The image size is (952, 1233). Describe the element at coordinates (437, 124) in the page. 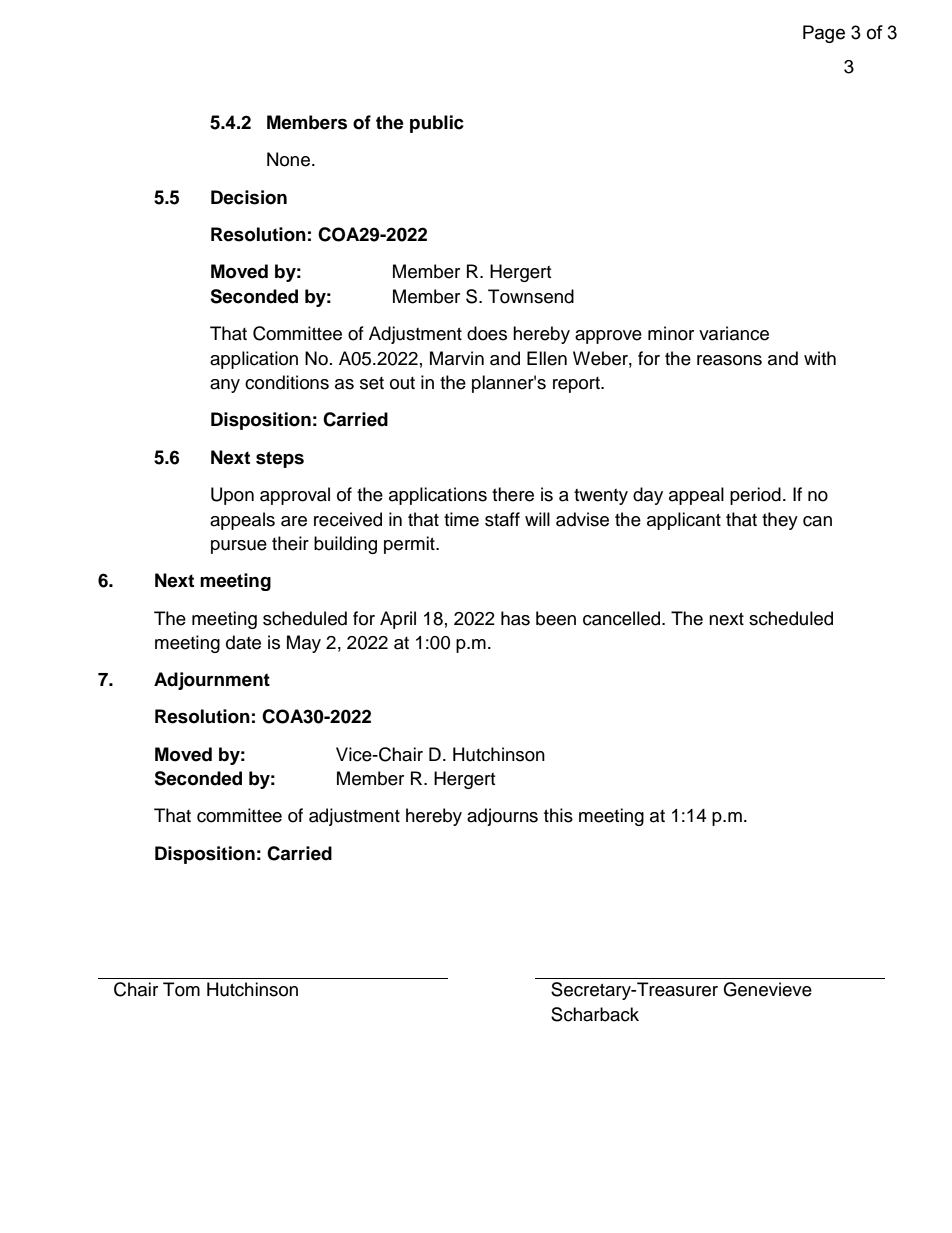

I see `public` at that location.
